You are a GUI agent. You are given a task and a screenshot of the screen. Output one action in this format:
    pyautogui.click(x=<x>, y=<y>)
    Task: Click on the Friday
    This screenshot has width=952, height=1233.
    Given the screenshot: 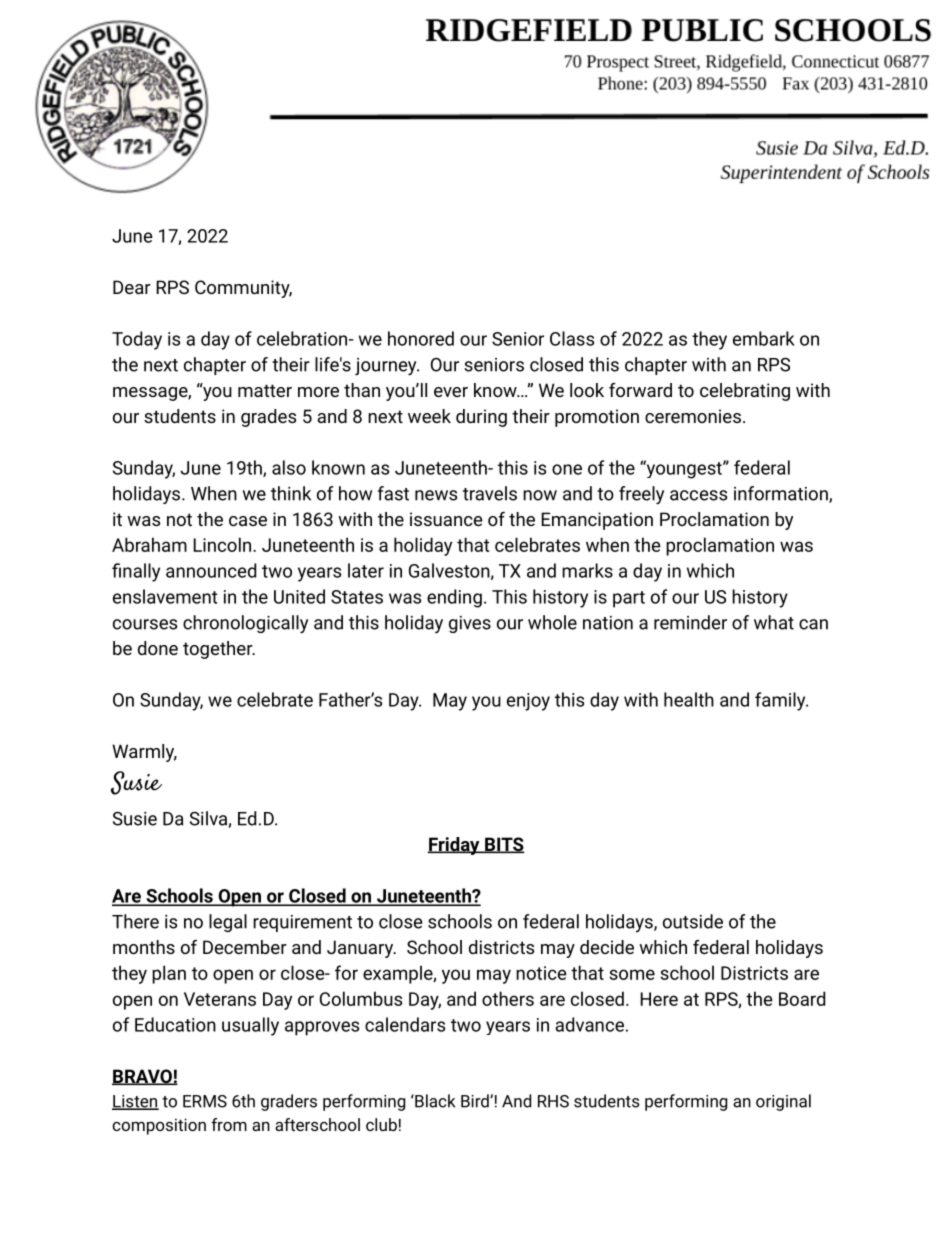 What is the action you would take?
    pyautogui.click(x=454, y=846)
